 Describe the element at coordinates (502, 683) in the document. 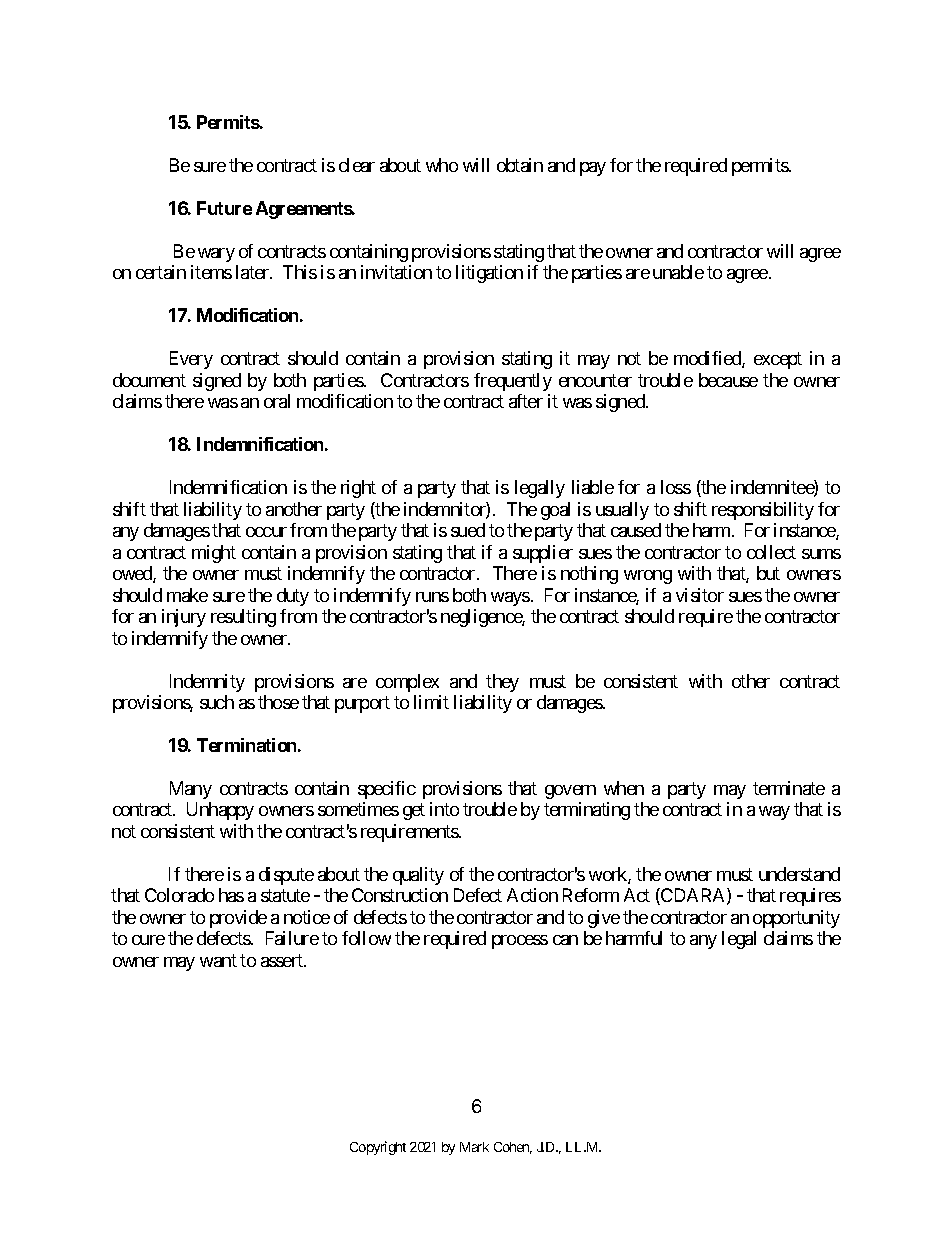

I see `they` at that location.
